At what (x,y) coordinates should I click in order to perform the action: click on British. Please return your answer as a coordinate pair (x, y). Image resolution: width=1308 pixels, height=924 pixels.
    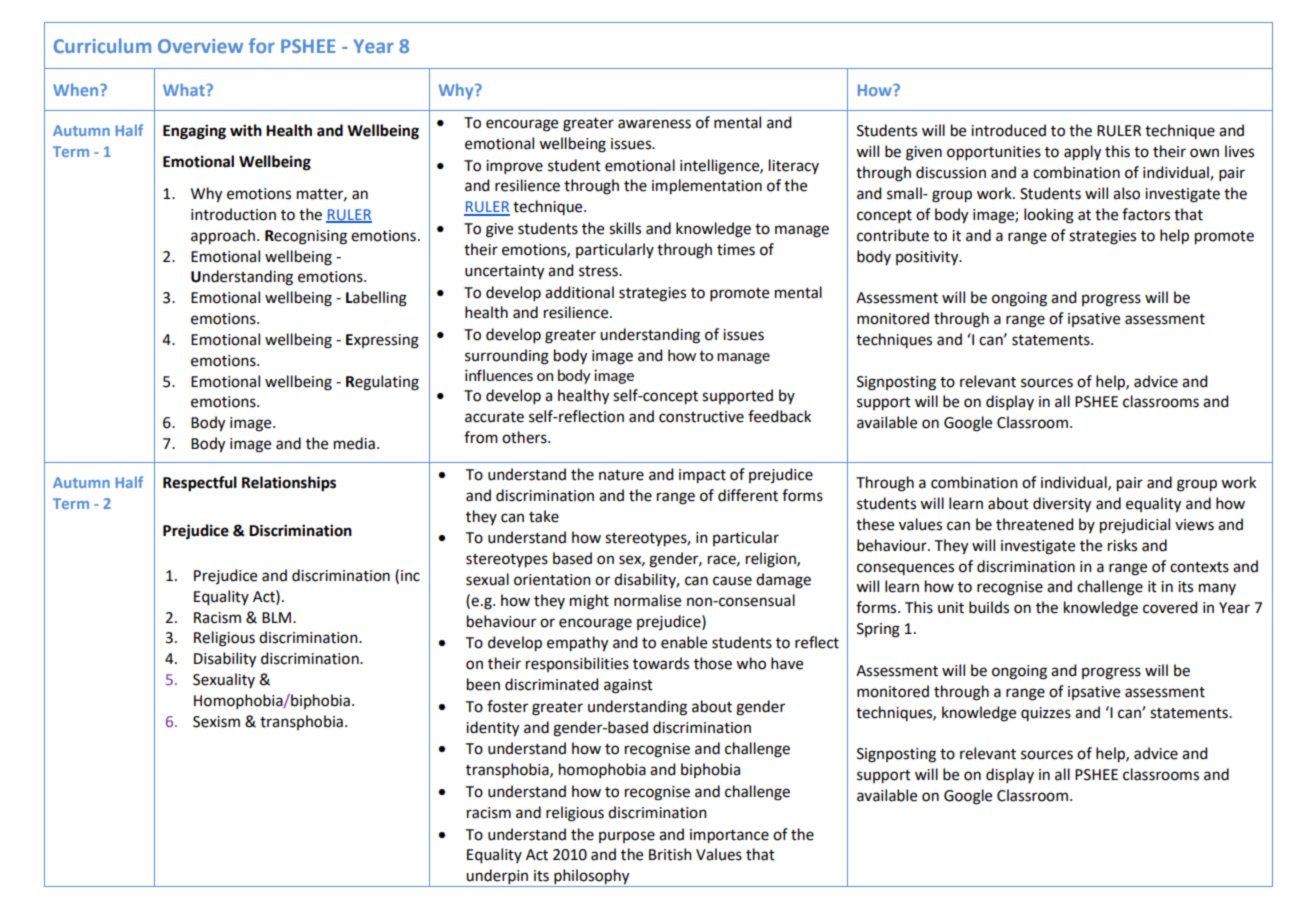
    Looking at the image, I should click on (670, 854).
